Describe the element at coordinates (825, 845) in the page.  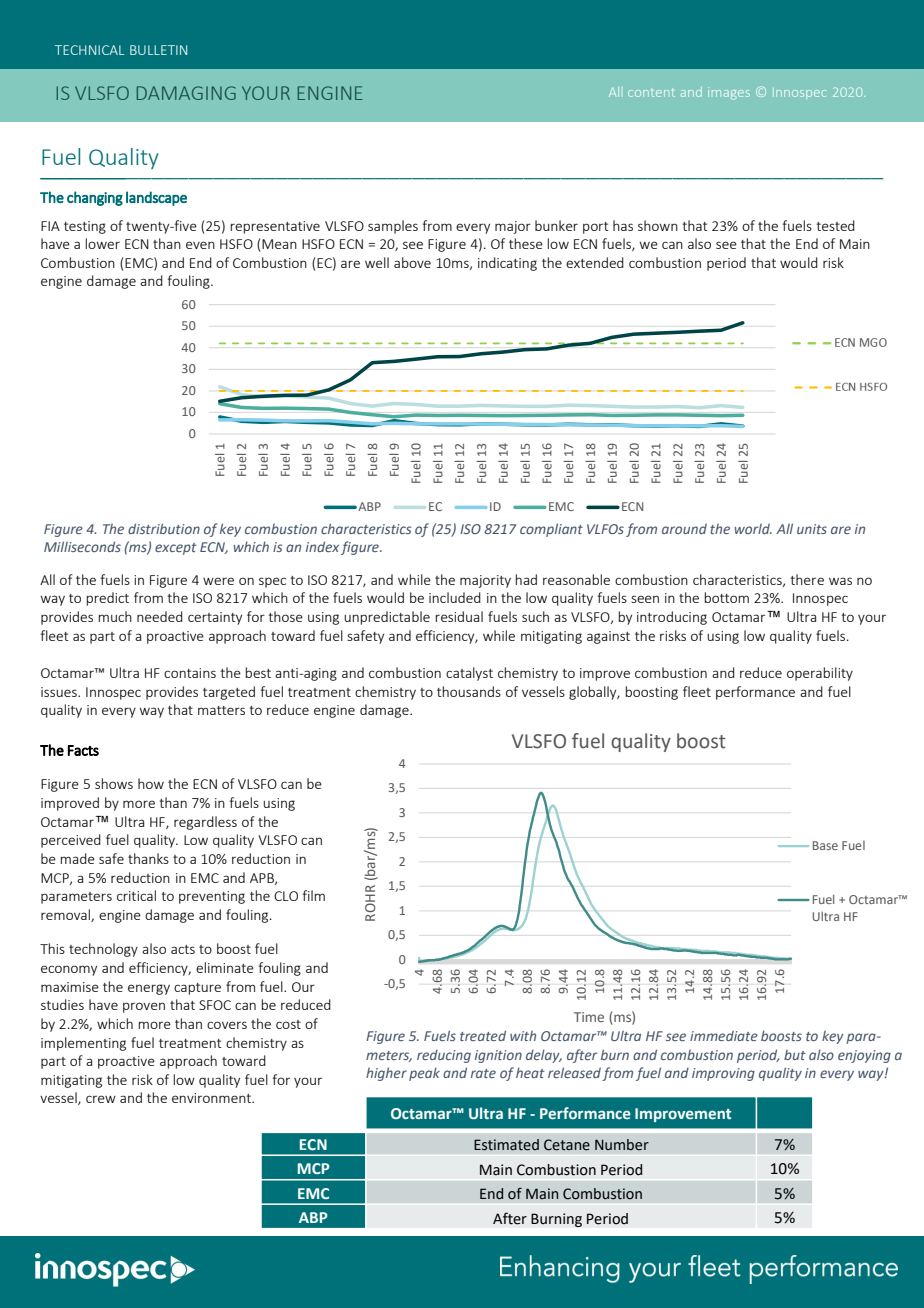
I see `Base` at that location.
